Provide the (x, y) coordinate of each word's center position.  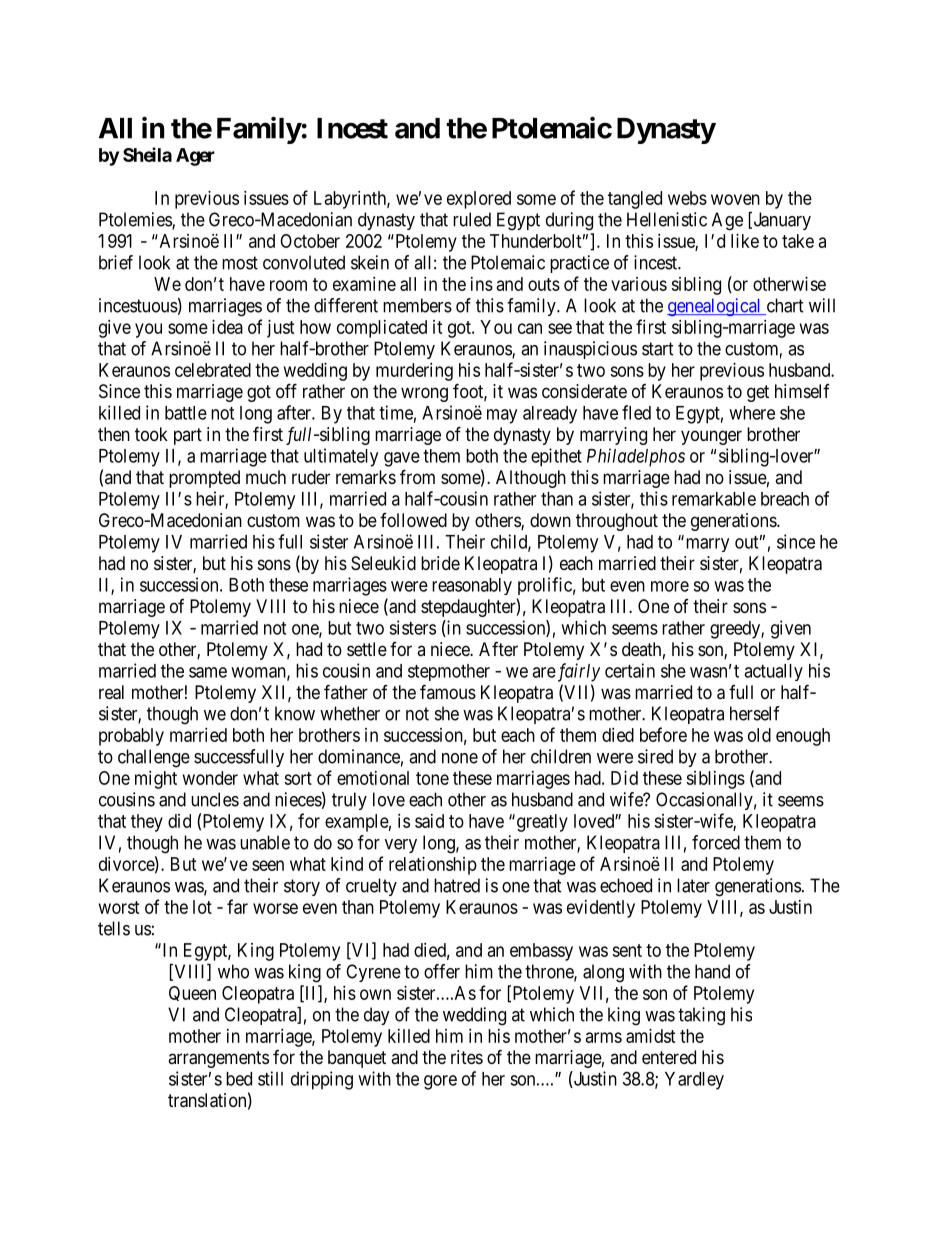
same (208, 672)
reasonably (472, 586)
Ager (195, 157)
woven (735, 199)
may (502, 416)
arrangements (218, 1059)
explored (479, 200)
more (670, 586)
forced (716, 842)
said (429, 821)
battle (186, 413)
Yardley (694, 1081)
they (147, 823)
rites (467, 1057)
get (758, 393)
